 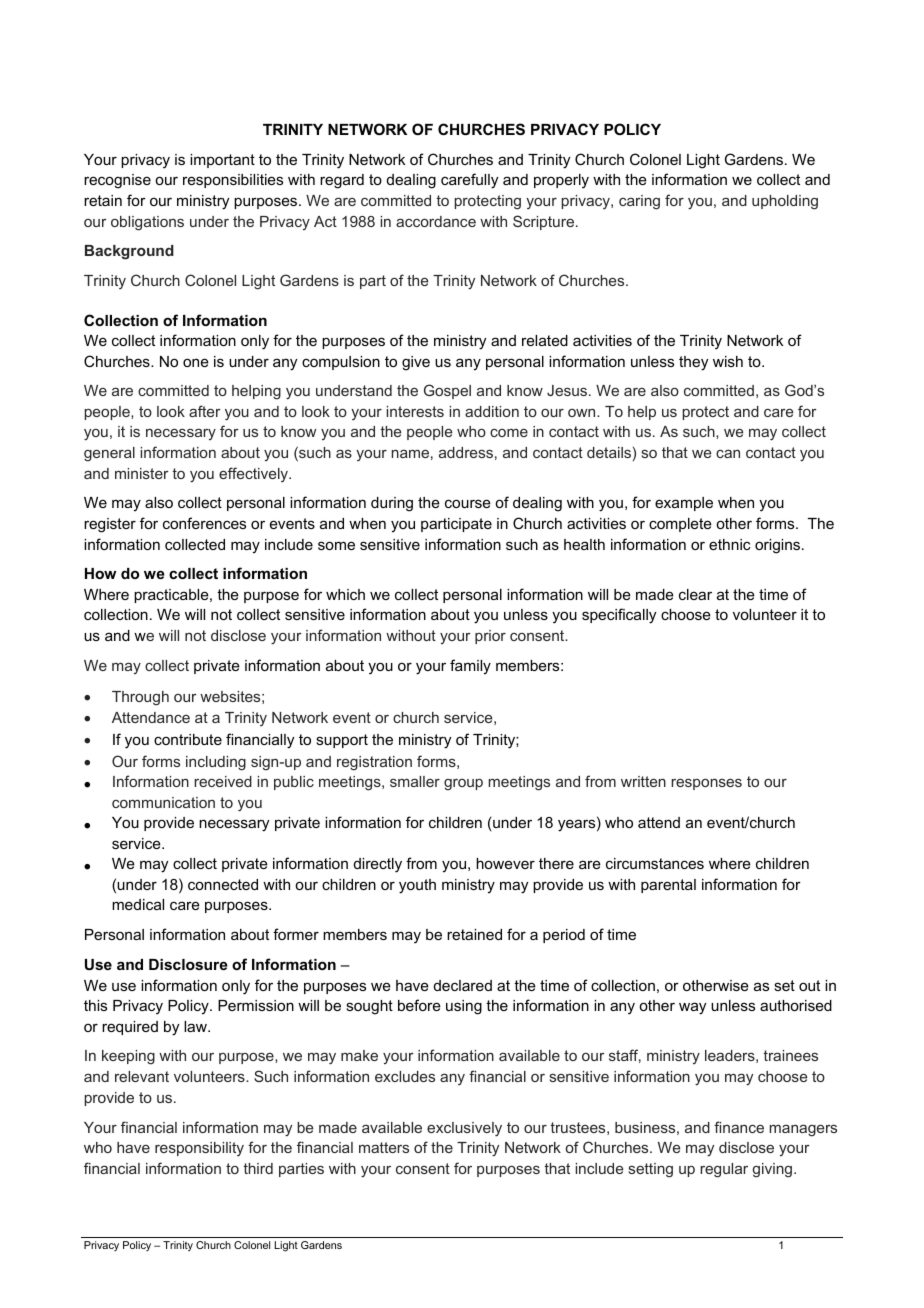 I want to click on upholding, so click(x=785, y=202).
